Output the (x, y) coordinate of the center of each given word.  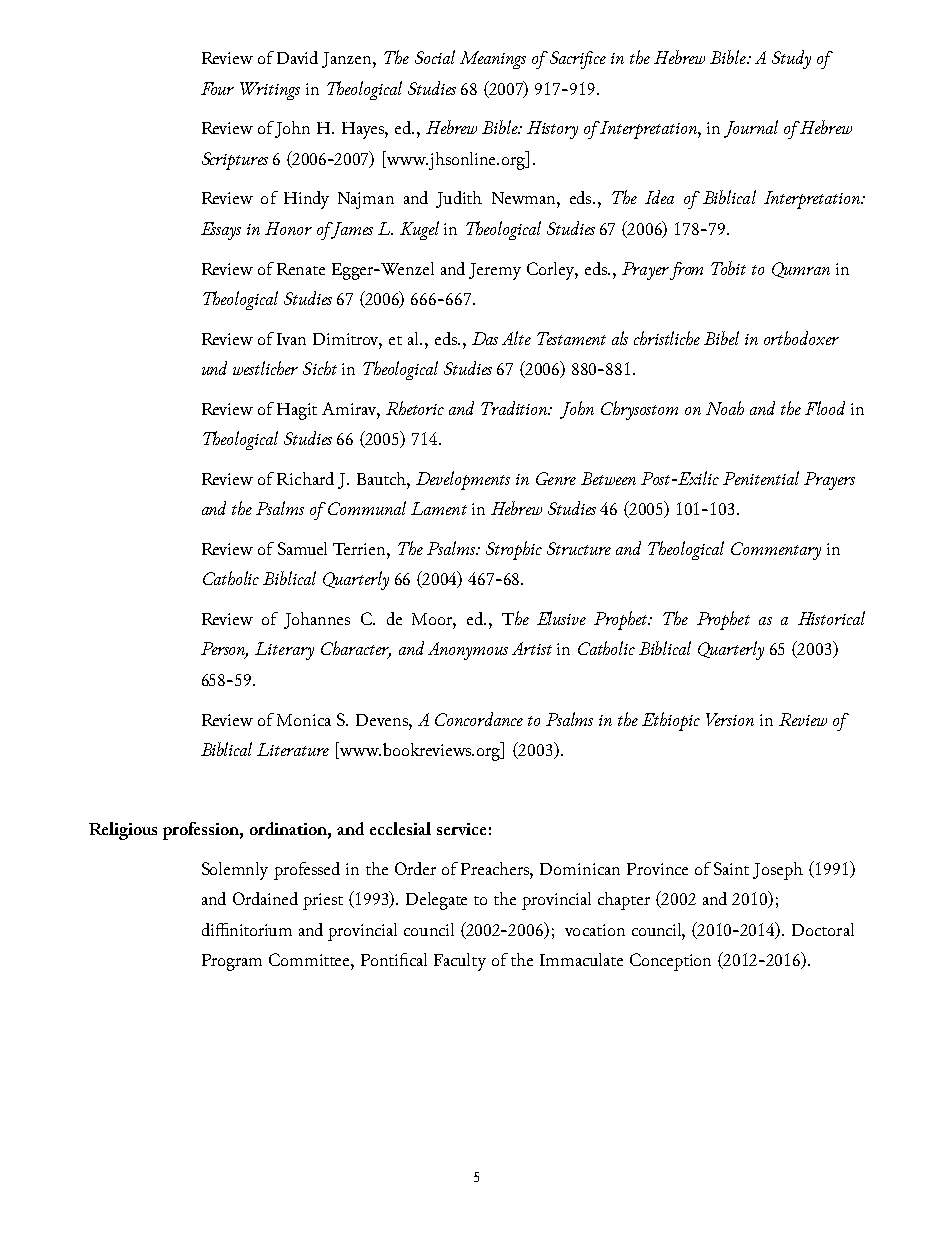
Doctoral (823, 929)
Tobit (728, 268)
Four (217, 88)
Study (791, 59)
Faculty (460, 962)
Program (232, 962)
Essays (221, 231)
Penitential (761, 478)
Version (730, 719)
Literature (293, 749)
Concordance (479, 719)
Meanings (493, 60)
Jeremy (495, 271)
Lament (439, 508)
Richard (305, 478)
